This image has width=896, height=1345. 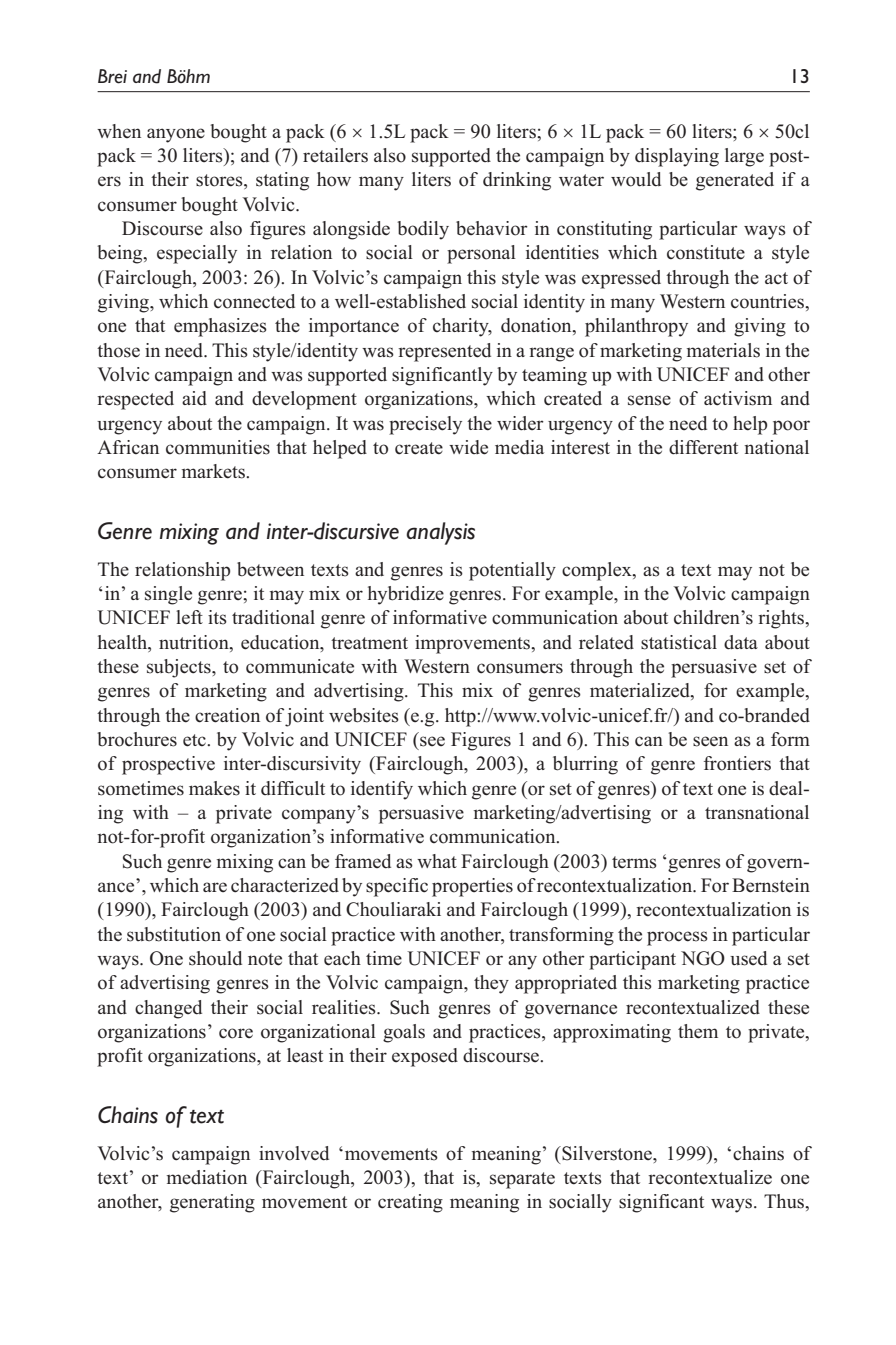 I want to click on anyone, so click(x=176, y=135).
